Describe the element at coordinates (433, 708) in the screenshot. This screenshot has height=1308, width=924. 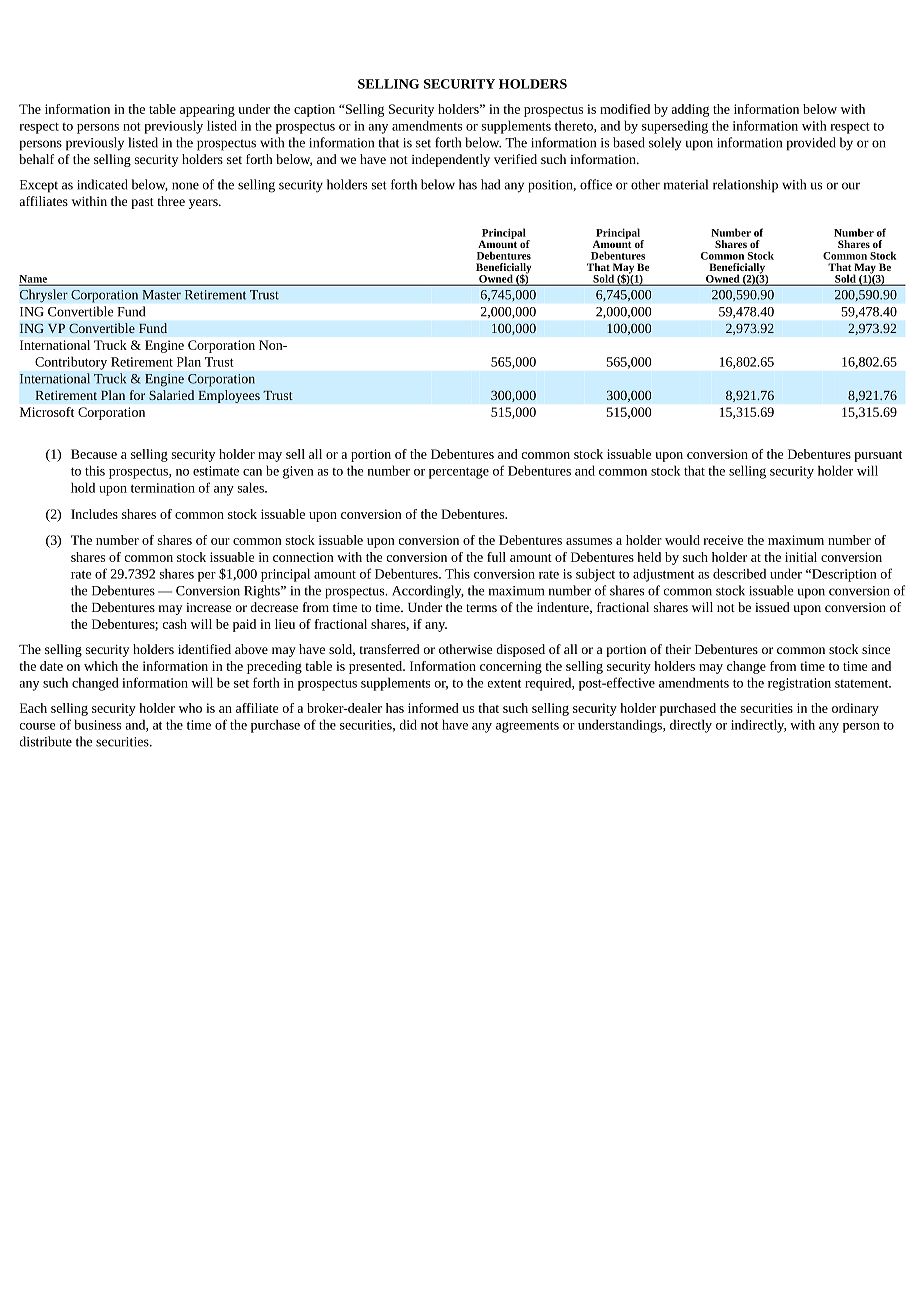
I see `informed` at that location.
